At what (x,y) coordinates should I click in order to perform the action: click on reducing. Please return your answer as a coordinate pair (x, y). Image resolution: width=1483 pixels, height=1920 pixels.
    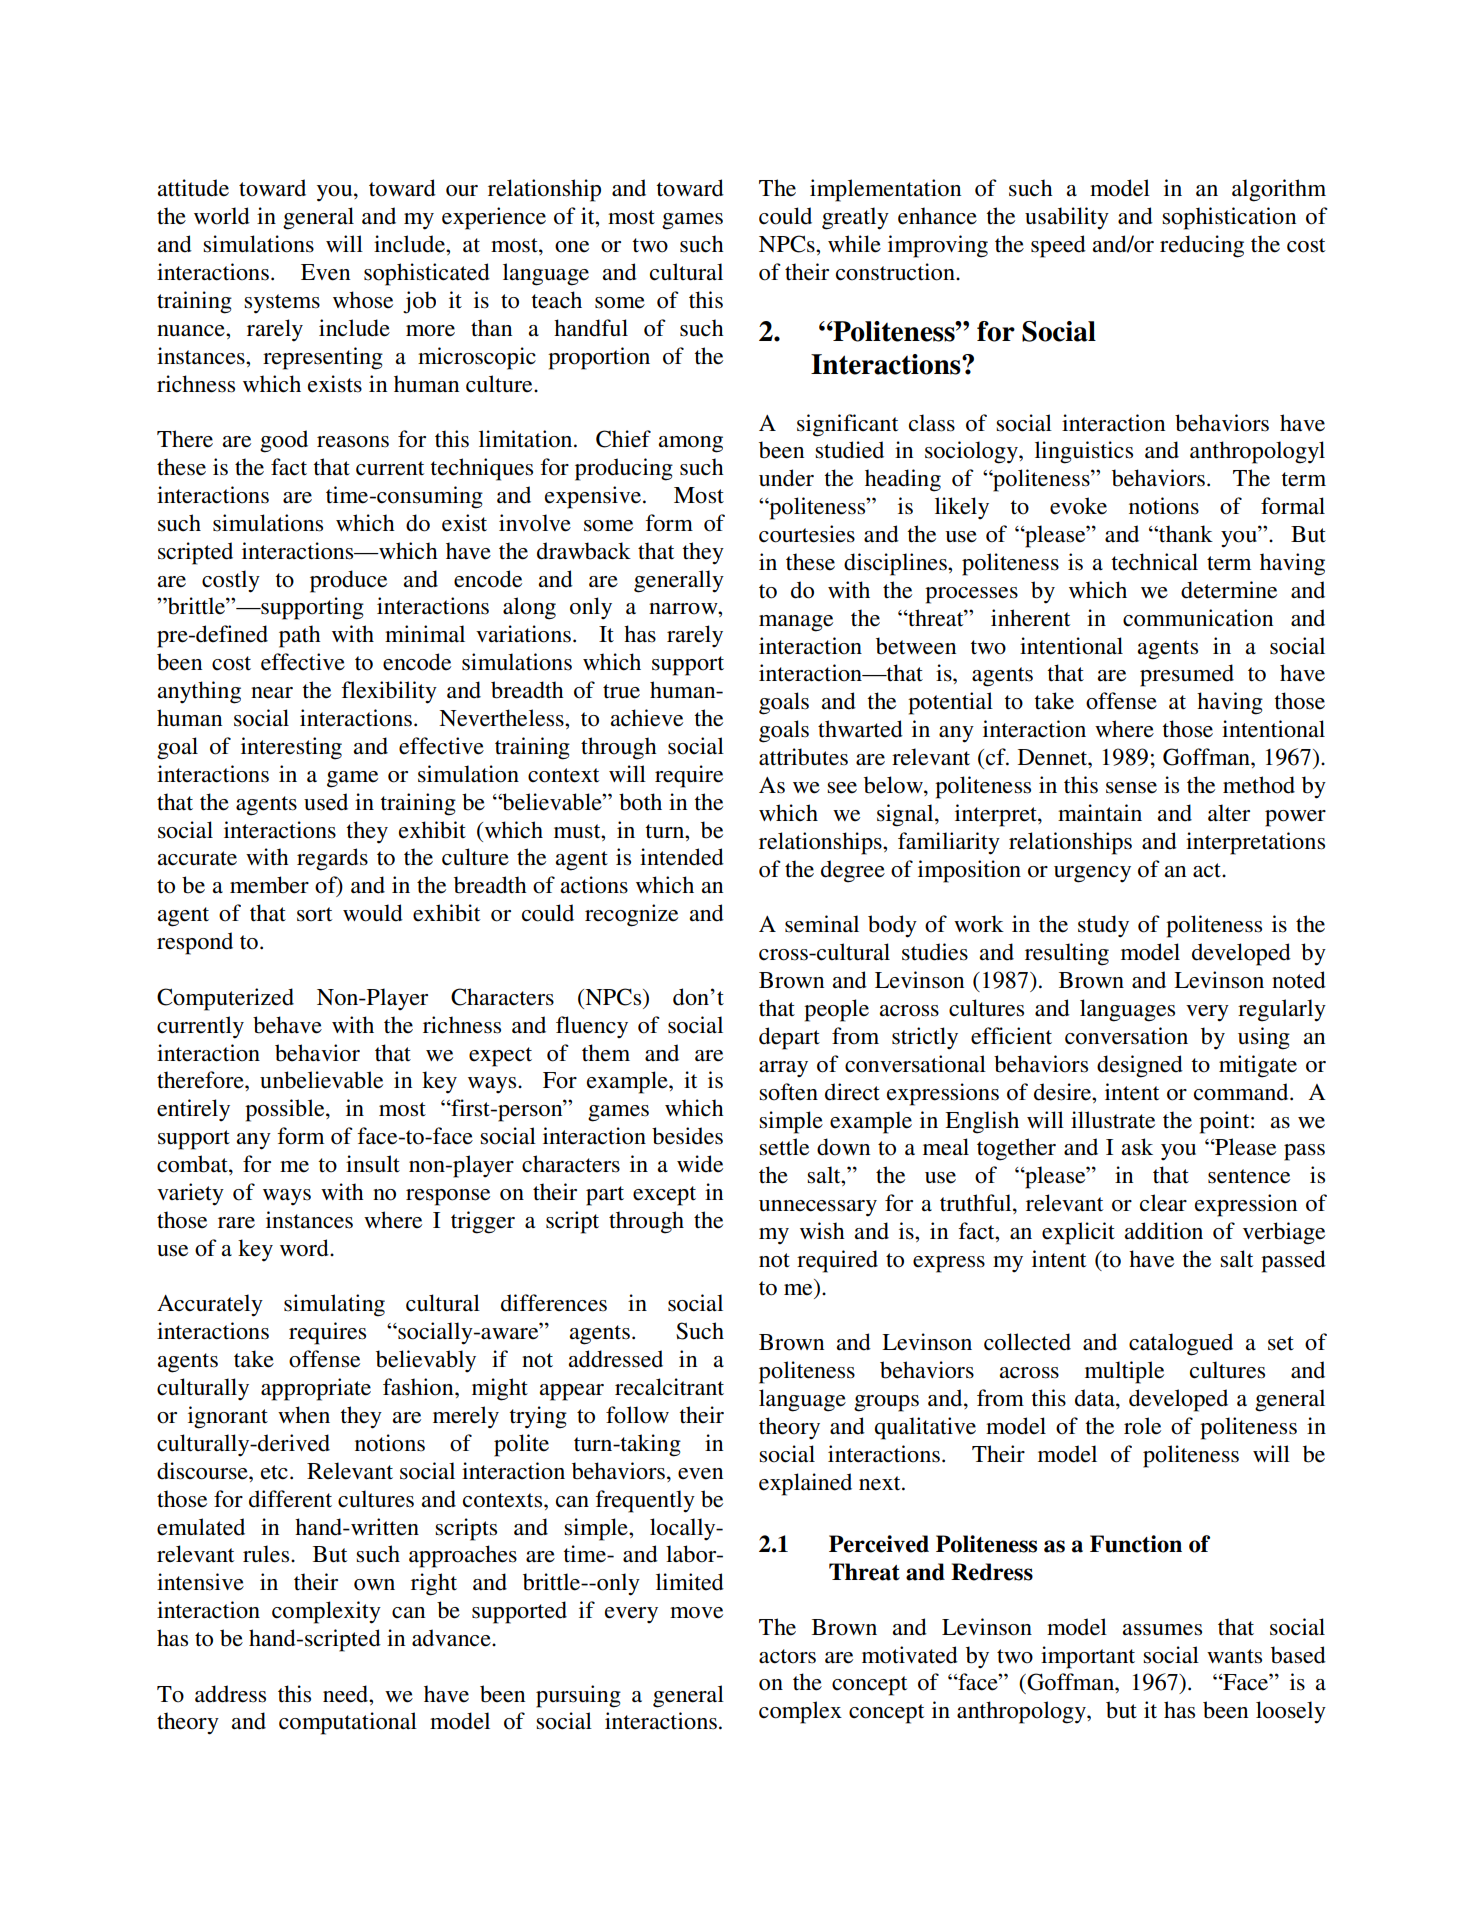
    Looking at the image, I should click on (1202, 246).
